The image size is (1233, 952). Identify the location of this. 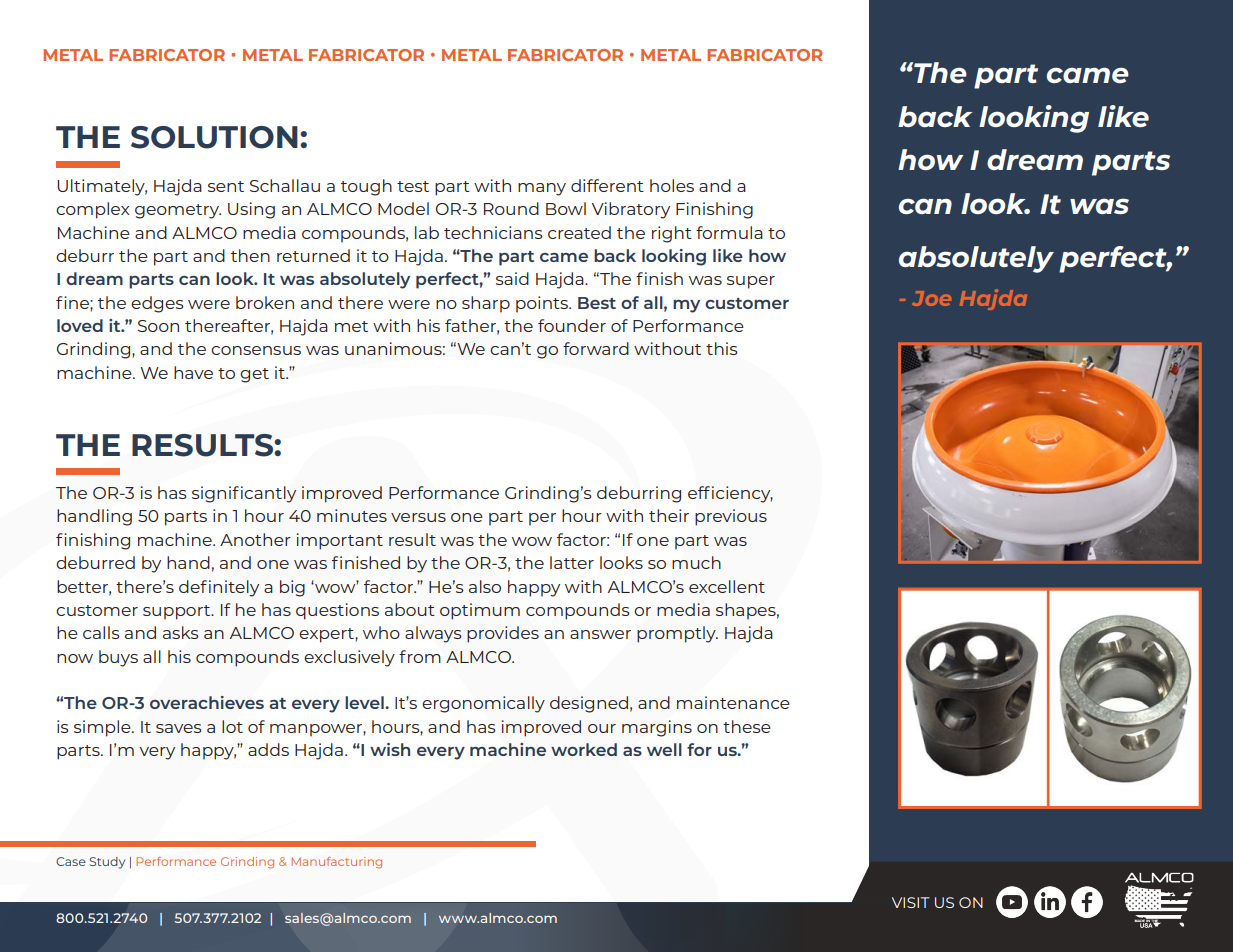
(722, 348).
